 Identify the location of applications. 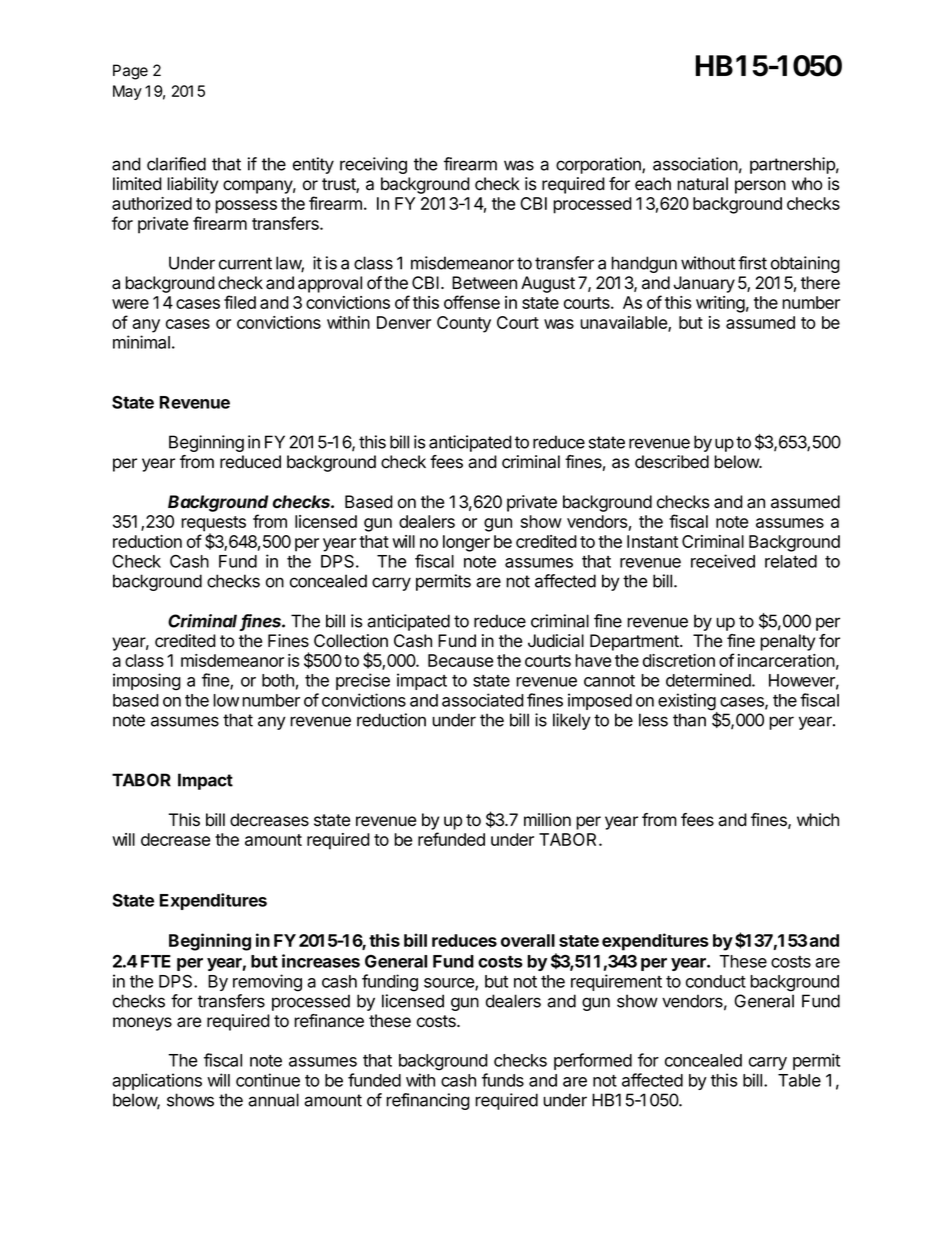
(157, 1081).
